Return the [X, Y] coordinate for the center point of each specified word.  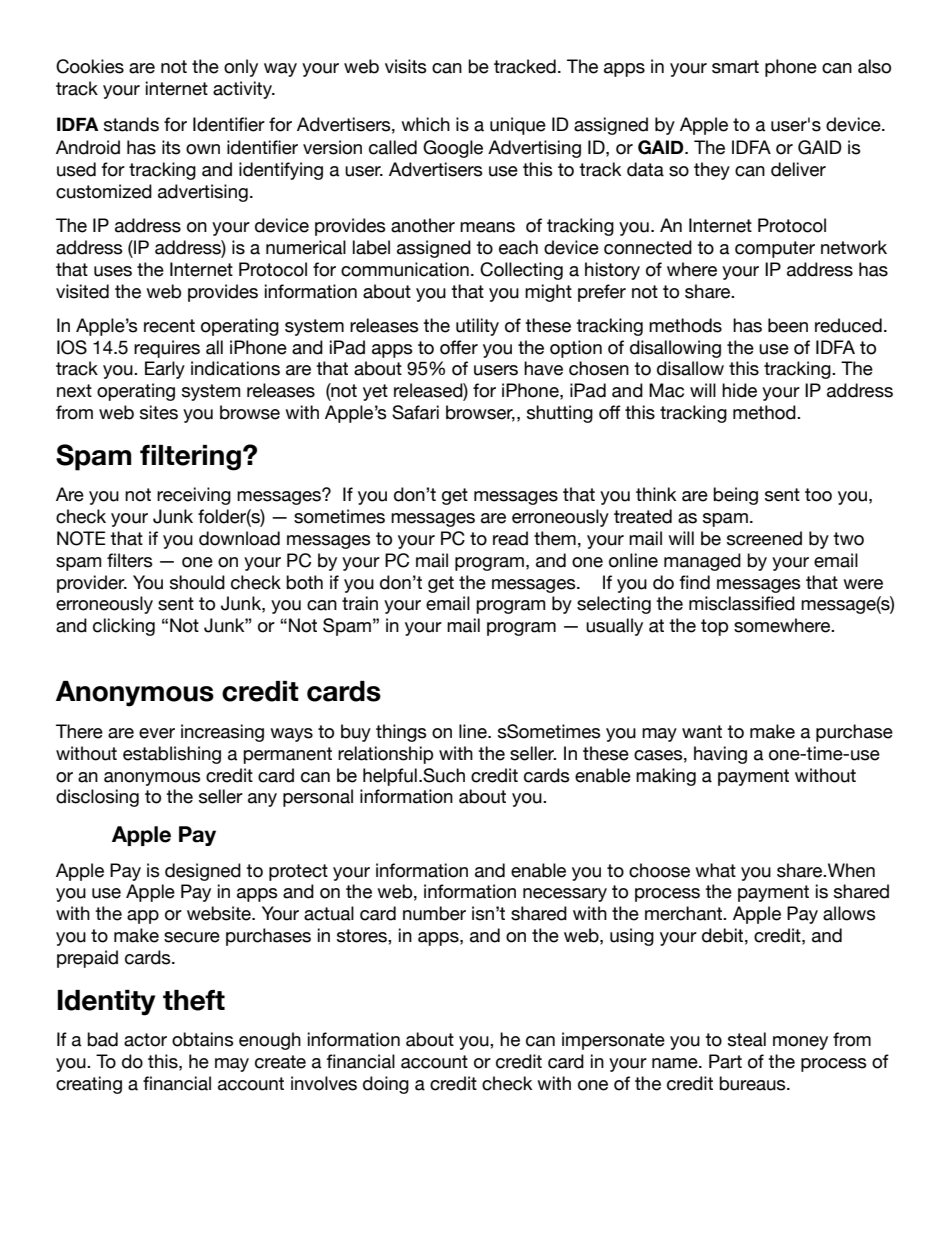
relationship [385, 755]
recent [169, 326]
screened [764, 538]
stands [131, 124]
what [715, 870]
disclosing [97, 798]
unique [518, 126]
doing [386, 1085]
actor [145, 1040]
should [197, 582]
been [788, 325]
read [510, 538]
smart [735, 67]
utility [477, 327]
